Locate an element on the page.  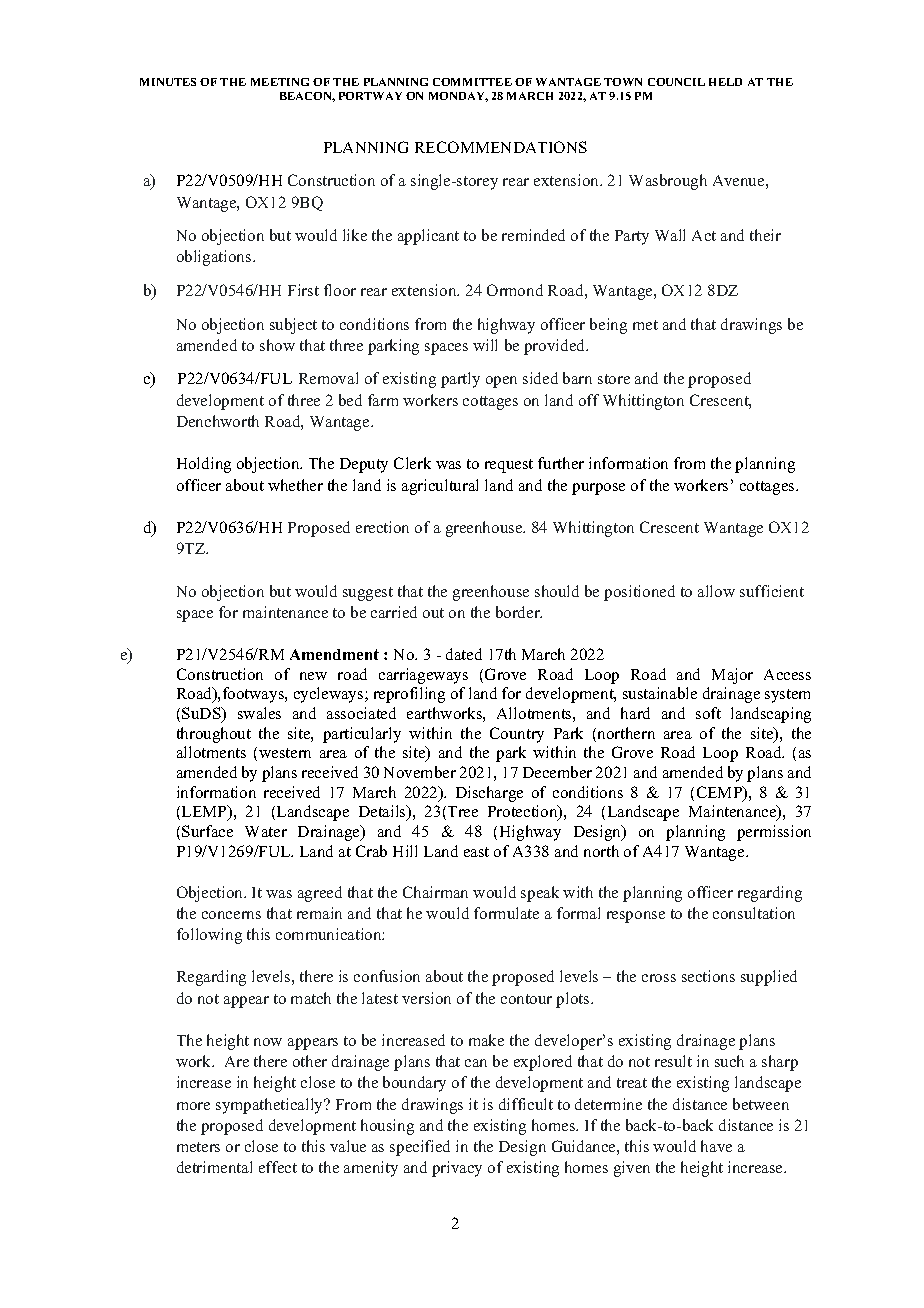
HELD is located at coordinates (725, 82).
